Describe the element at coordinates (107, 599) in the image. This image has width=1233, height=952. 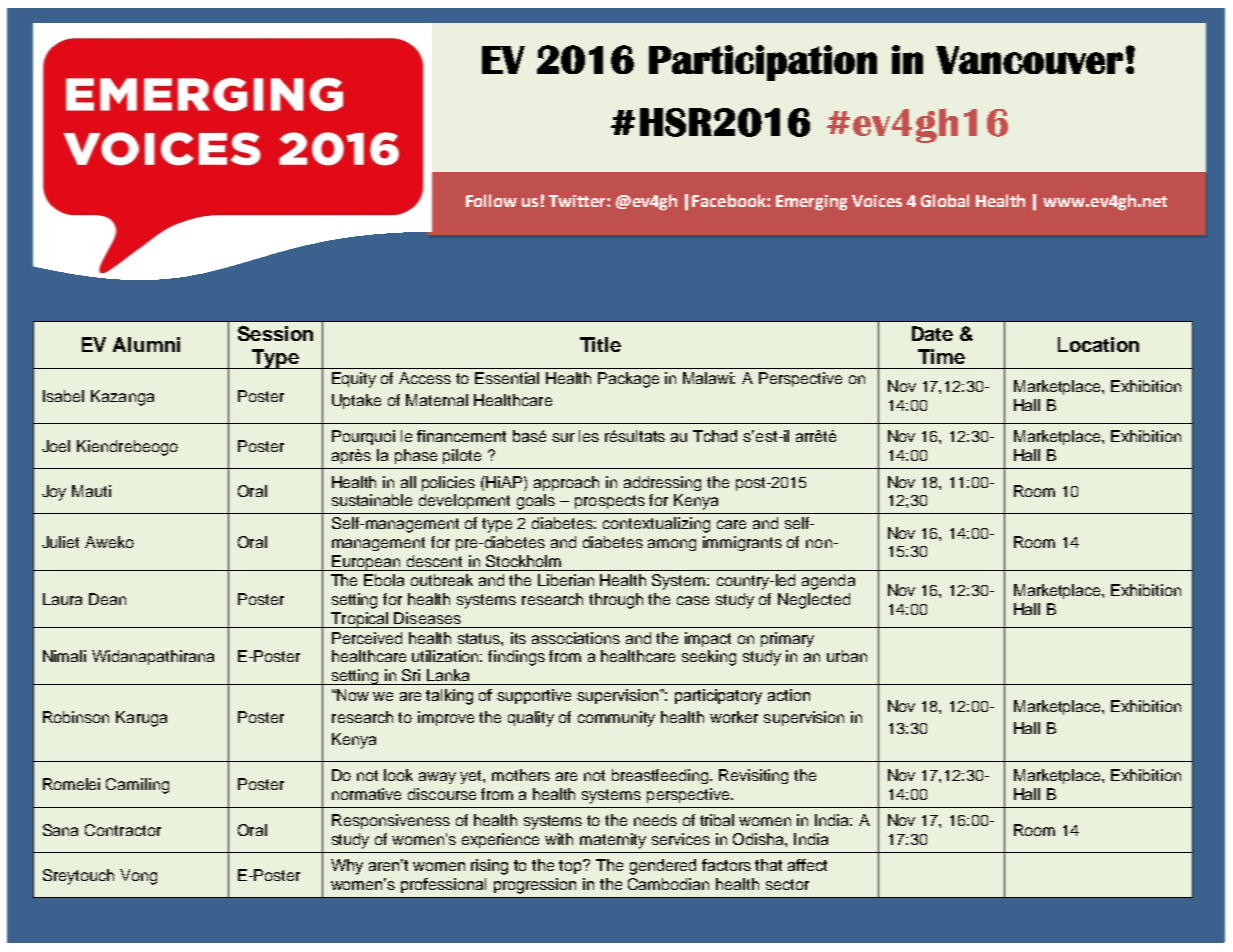
I see `Dean` at that location.
